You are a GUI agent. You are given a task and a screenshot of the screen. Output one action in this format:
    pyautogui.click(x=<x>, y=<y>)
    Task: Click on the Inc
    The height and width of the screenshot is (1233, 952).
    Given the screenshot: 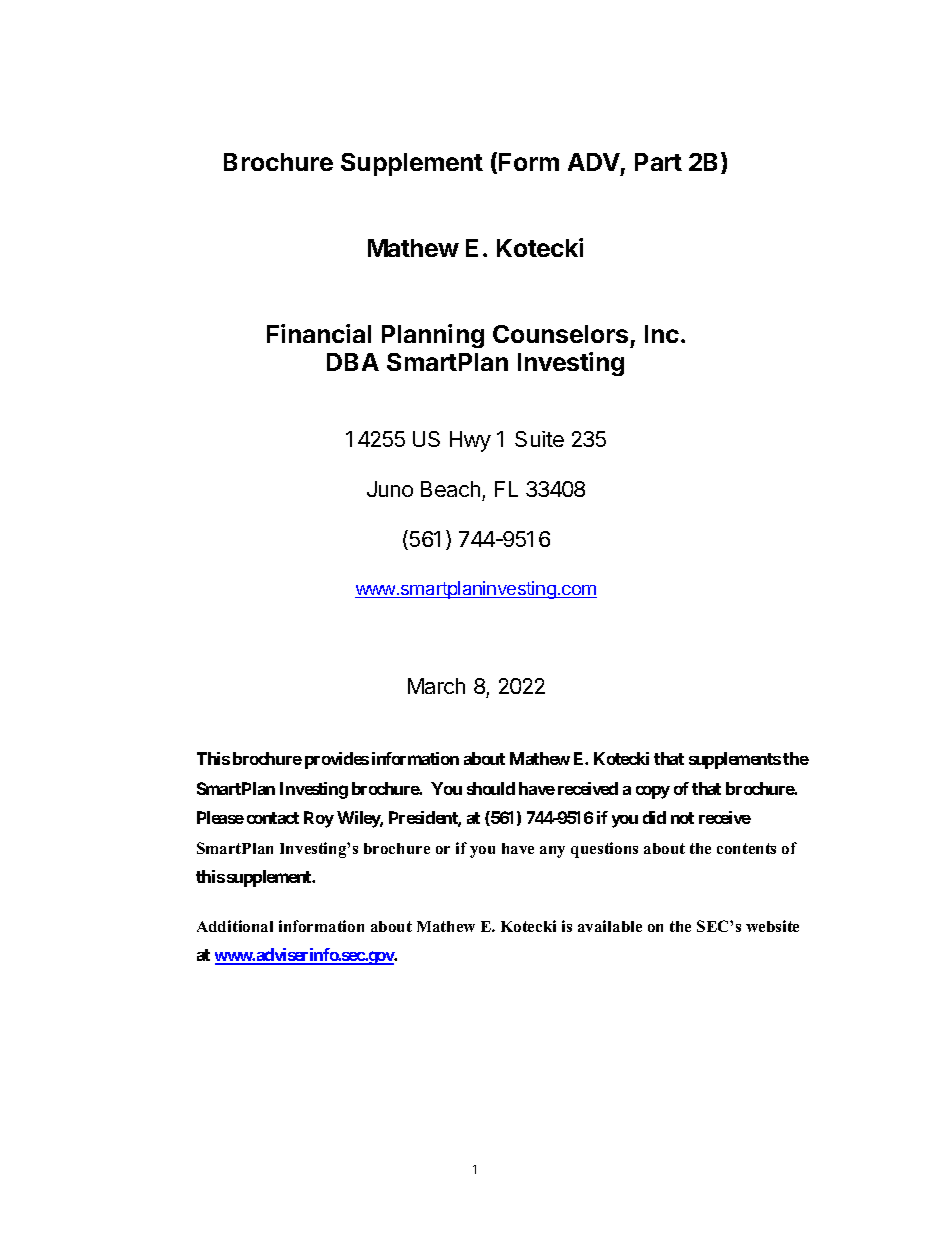 What is the action you would take?
    pyautogui.click(x=662, y=334)
